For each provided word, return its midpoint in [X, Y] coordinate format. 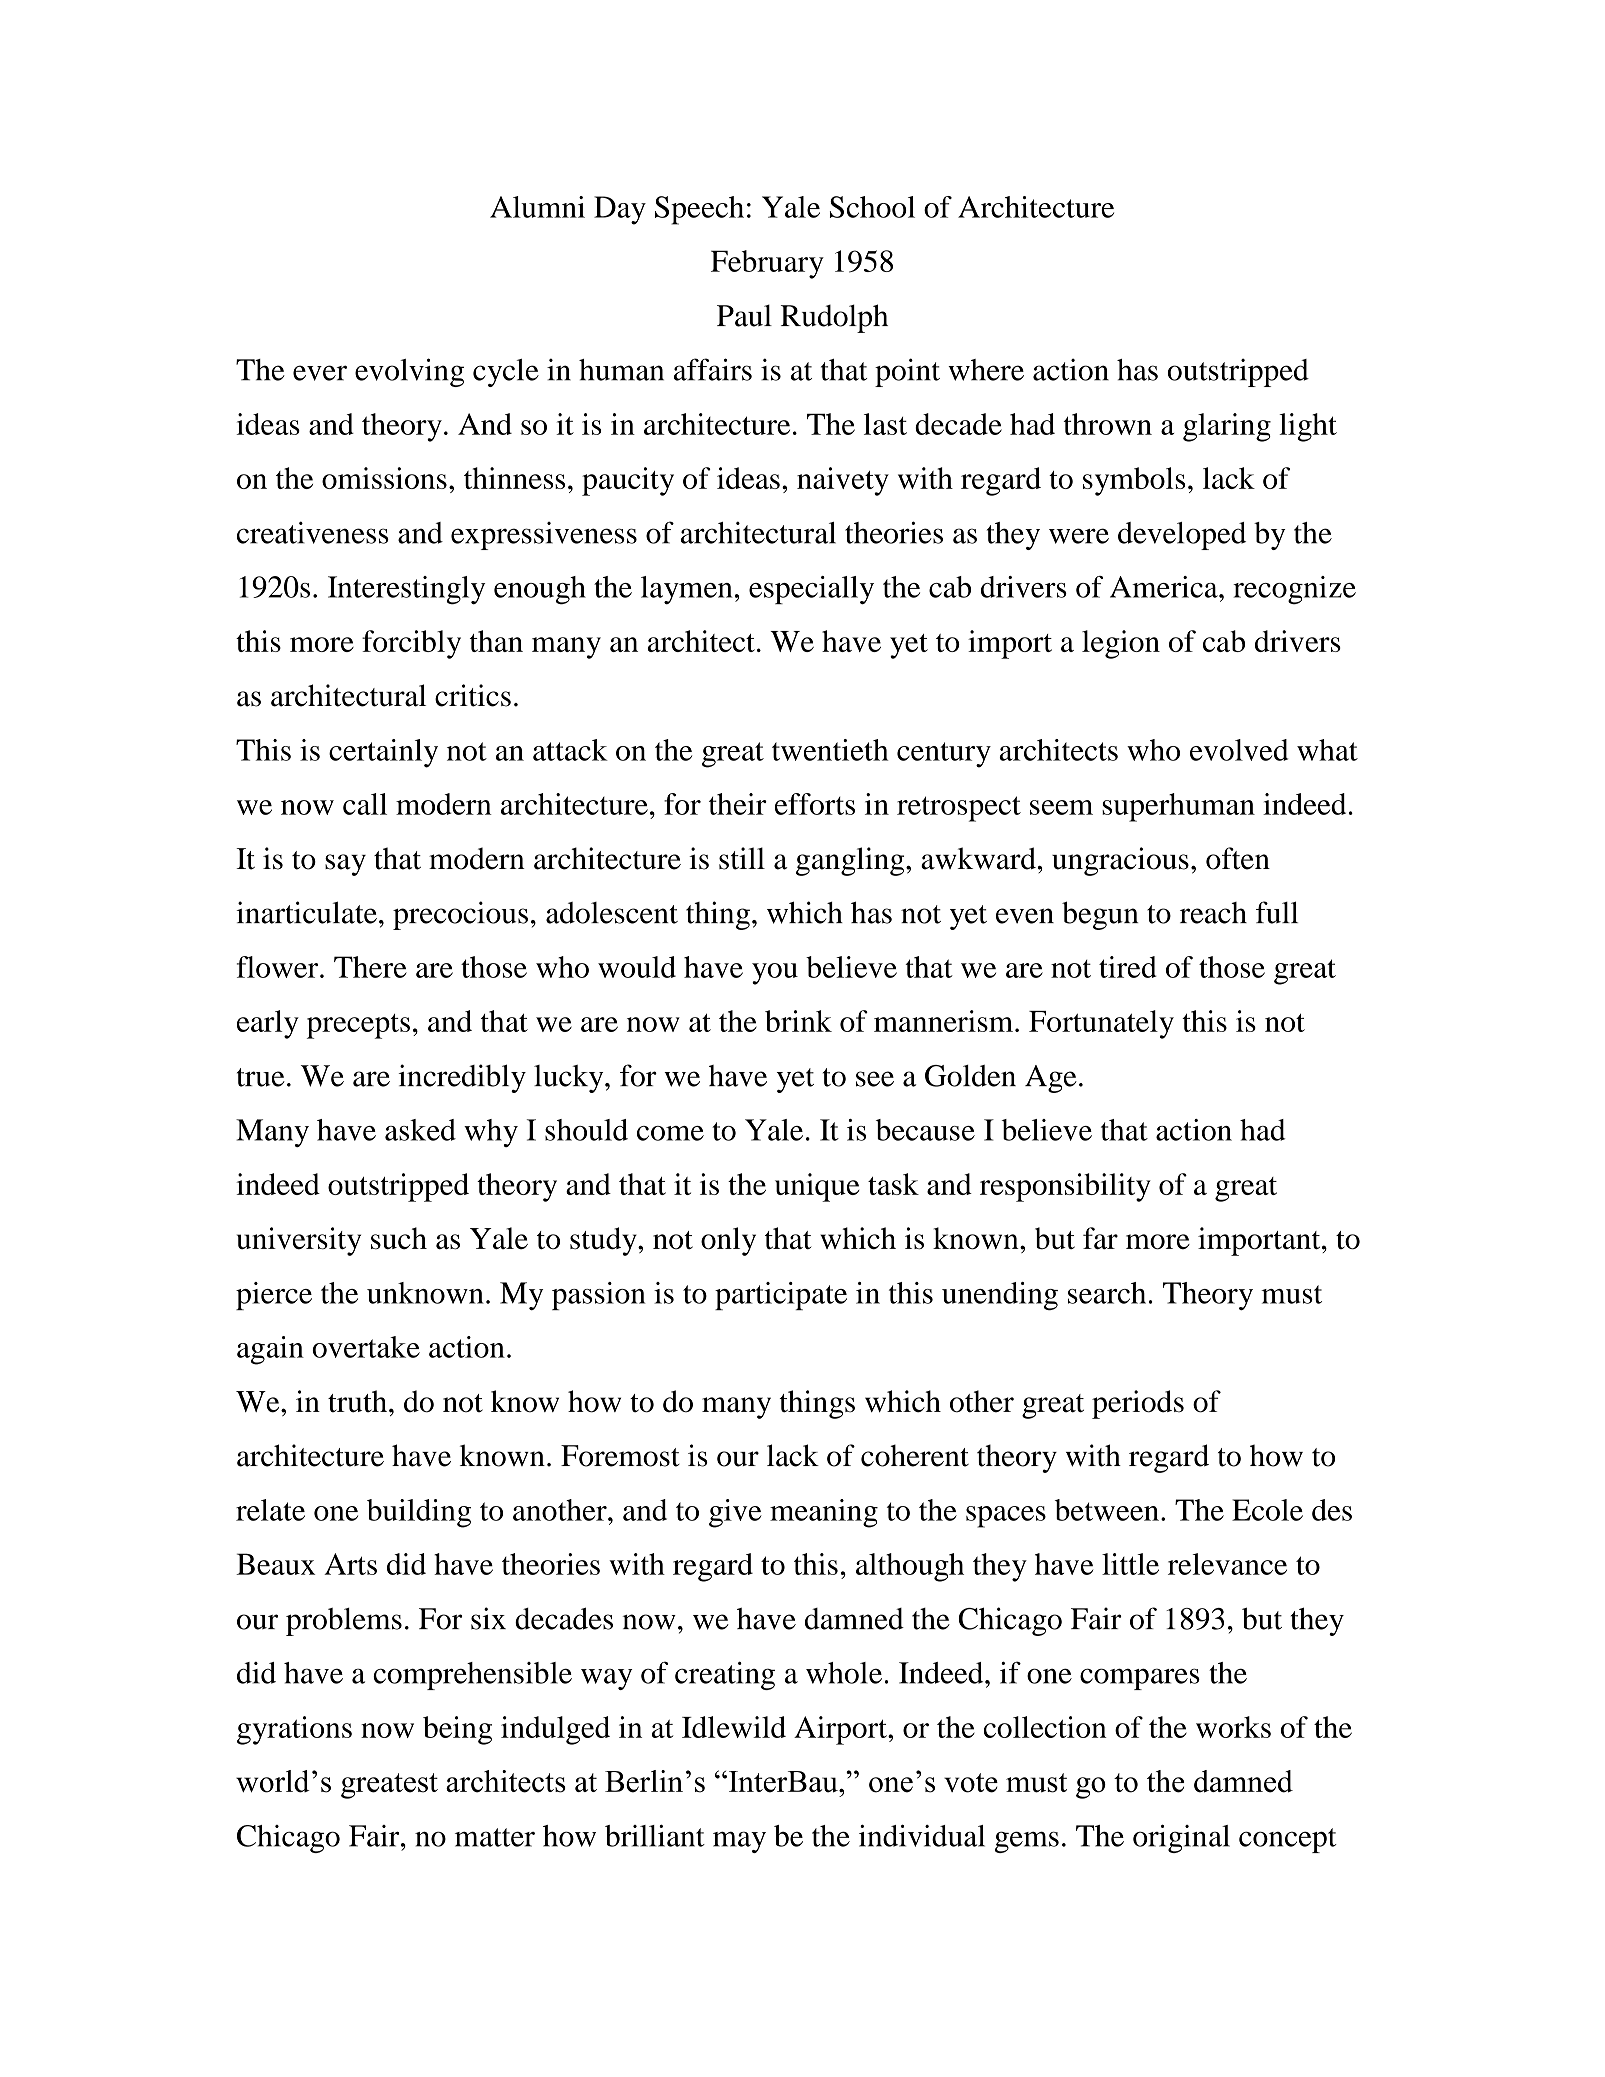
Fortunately [1101, 1024]
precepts [358, 1026]
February [767, 264]
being [457, 1730]
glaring [1227, 427]
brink [798, 1021]
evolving [409, 372]
